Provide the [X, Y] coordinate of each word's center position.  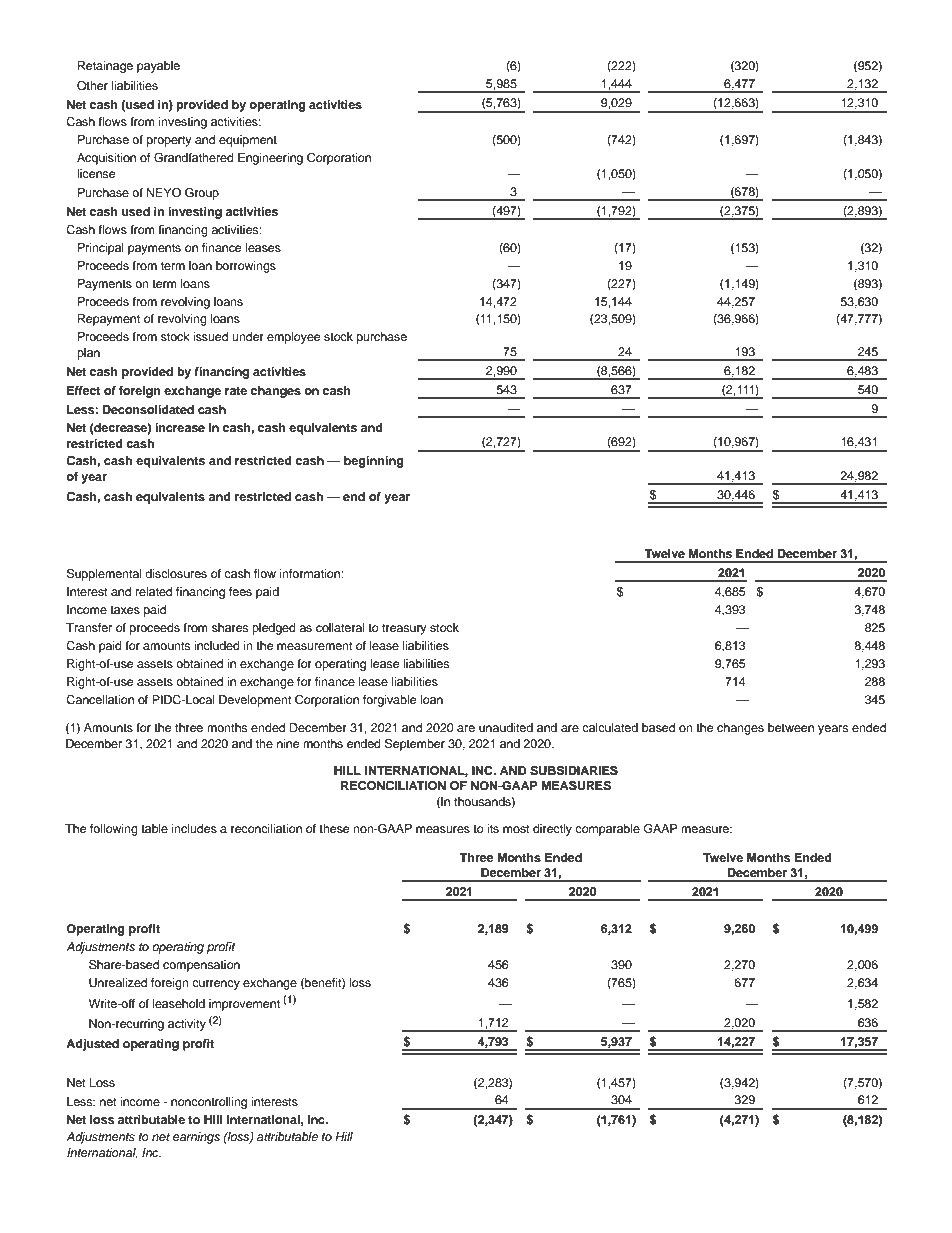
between [791, 727]
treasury [404, 629]
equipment [248, 141]
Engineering [270, 159]
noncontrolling [209, 1103]
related [154, 591]
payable [158, 67]
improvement [244, 1005]
